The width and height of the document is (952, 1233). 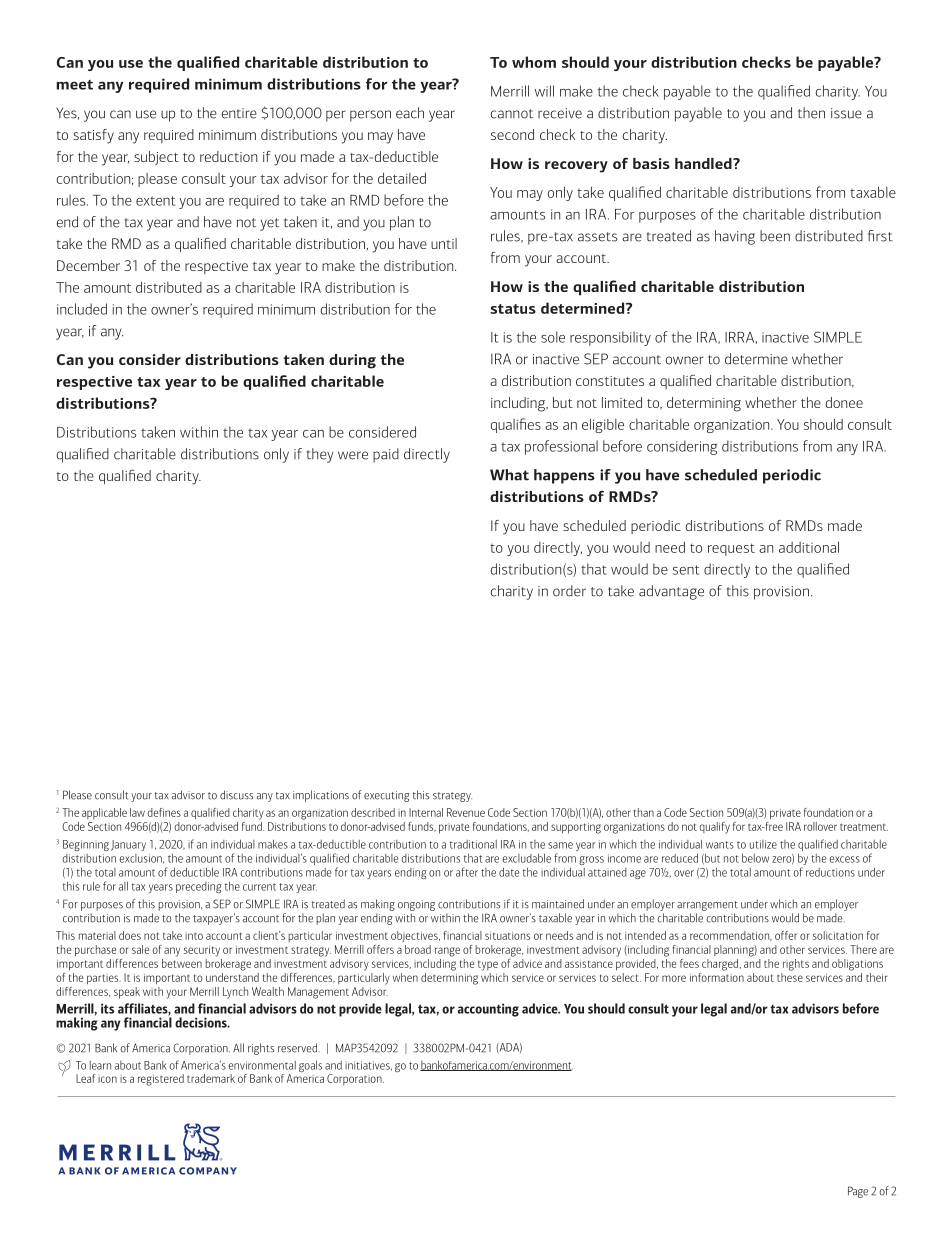 What do you see at coordinates (512, 114) in the document?
I see `cannot` at bounding box center [512, 114].
